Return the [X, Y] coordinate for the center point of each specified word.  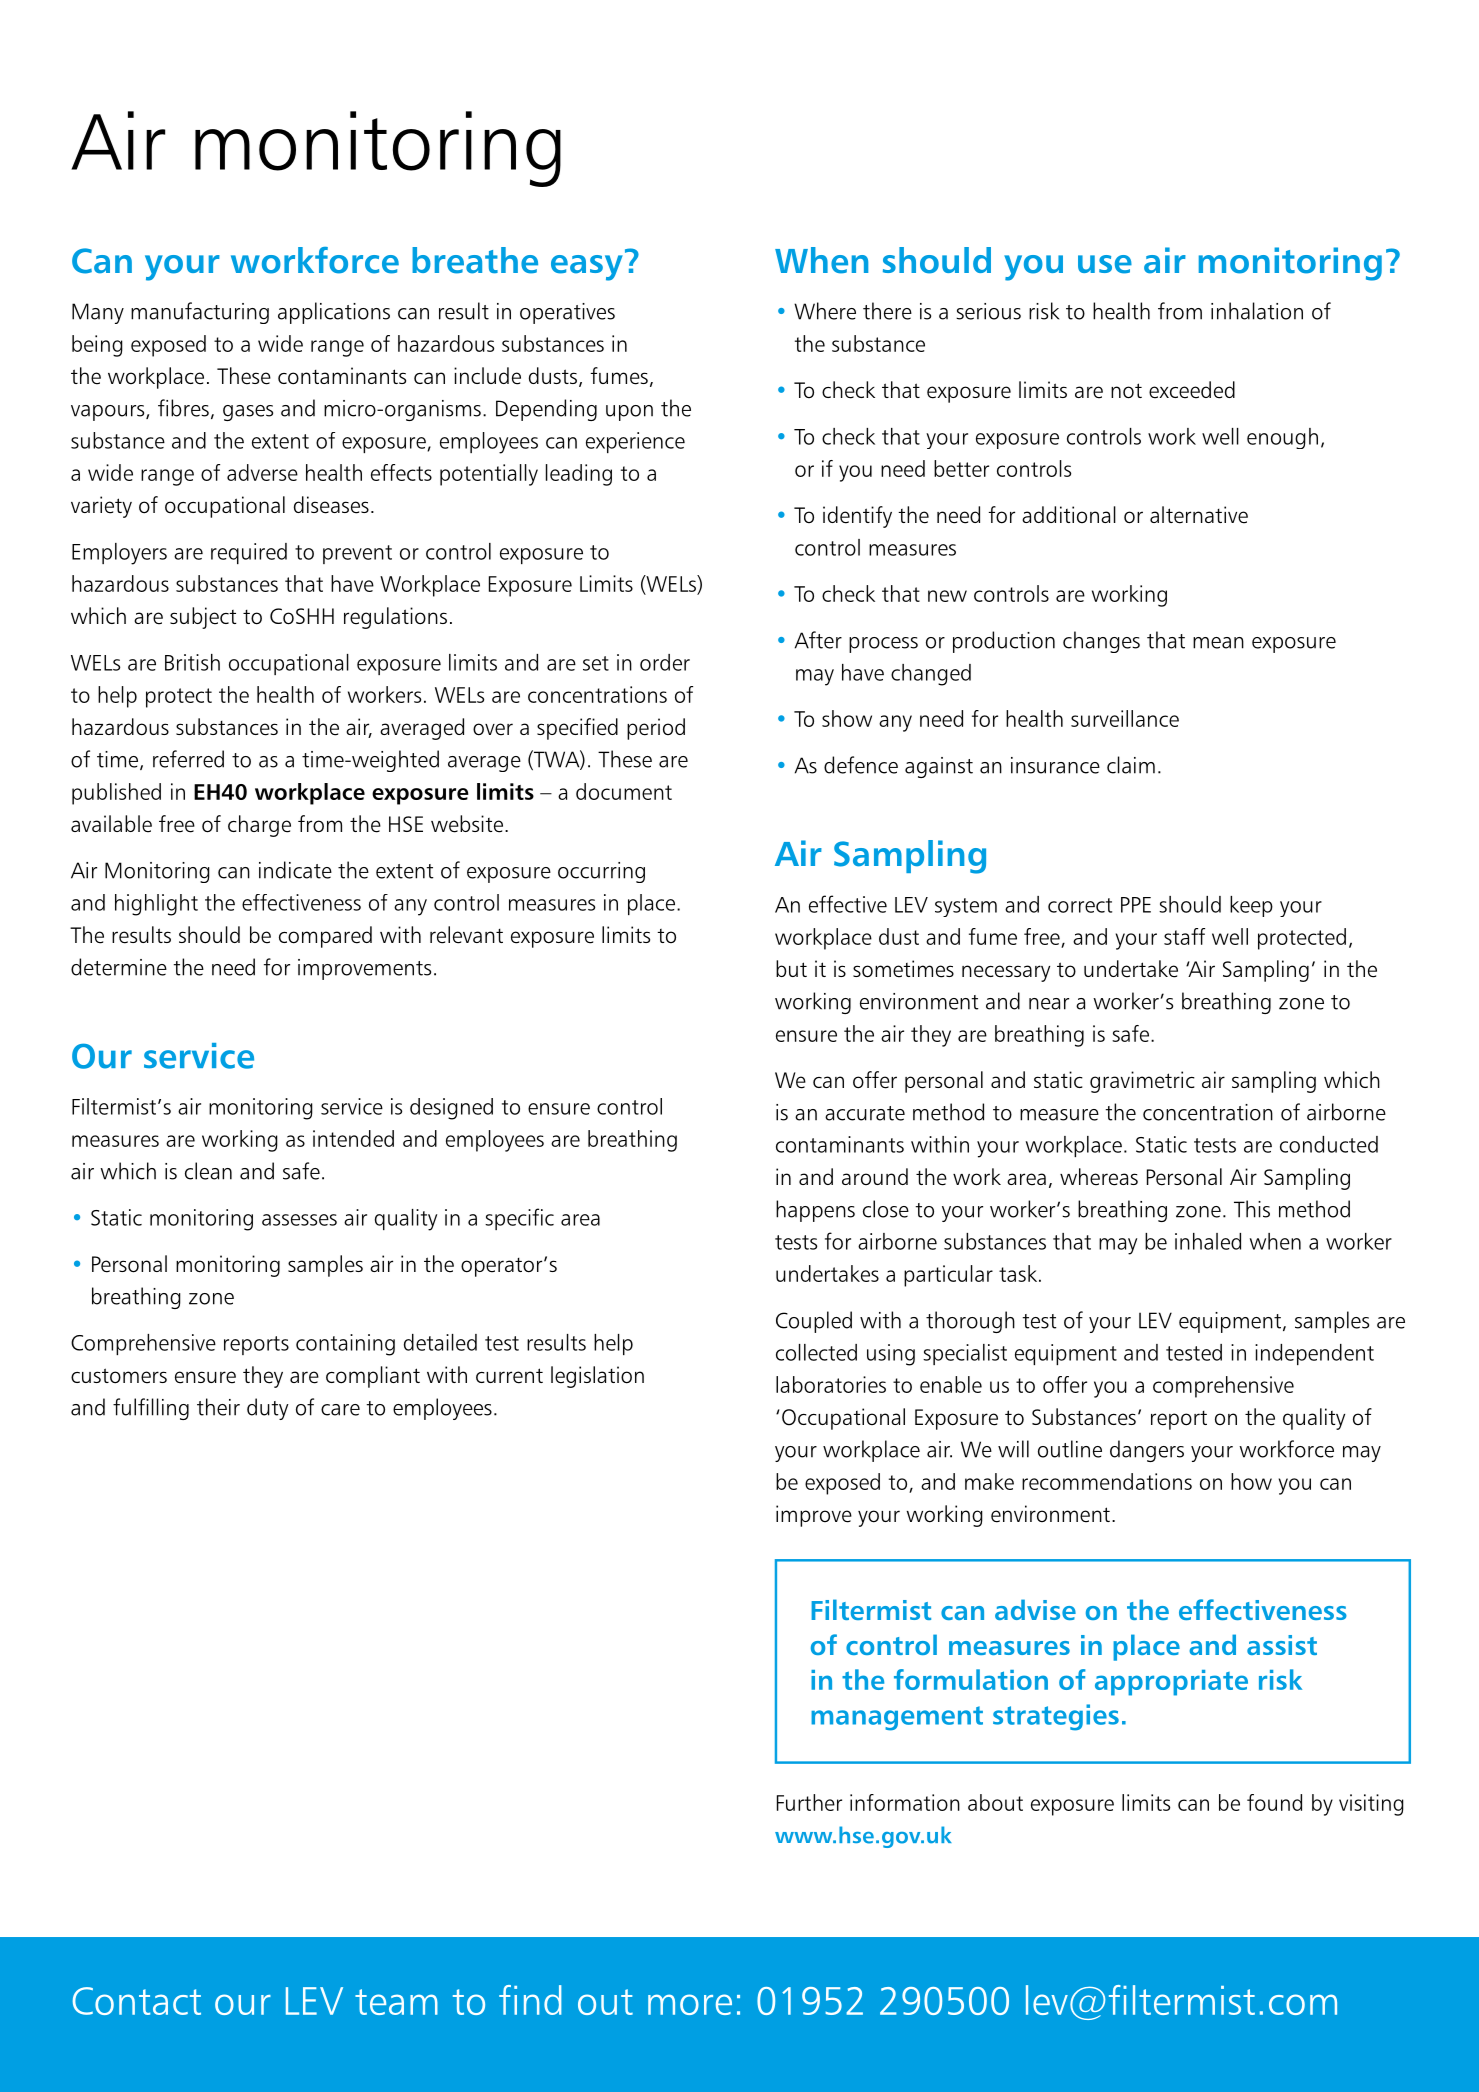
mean [1218, 643]
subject [203, 618]
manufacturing [200, 313]
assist [1282, 1645]
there [887, 311]
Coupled [814, 1322]
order [665, 662]
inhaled [1208, 1241]
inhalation [1257, 311]
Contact [137, 2001]
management [897, 1718]
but [791, 968]
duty [268, 1409]
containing [345, 1345]
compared [325, 937]
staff [1184, 936]
